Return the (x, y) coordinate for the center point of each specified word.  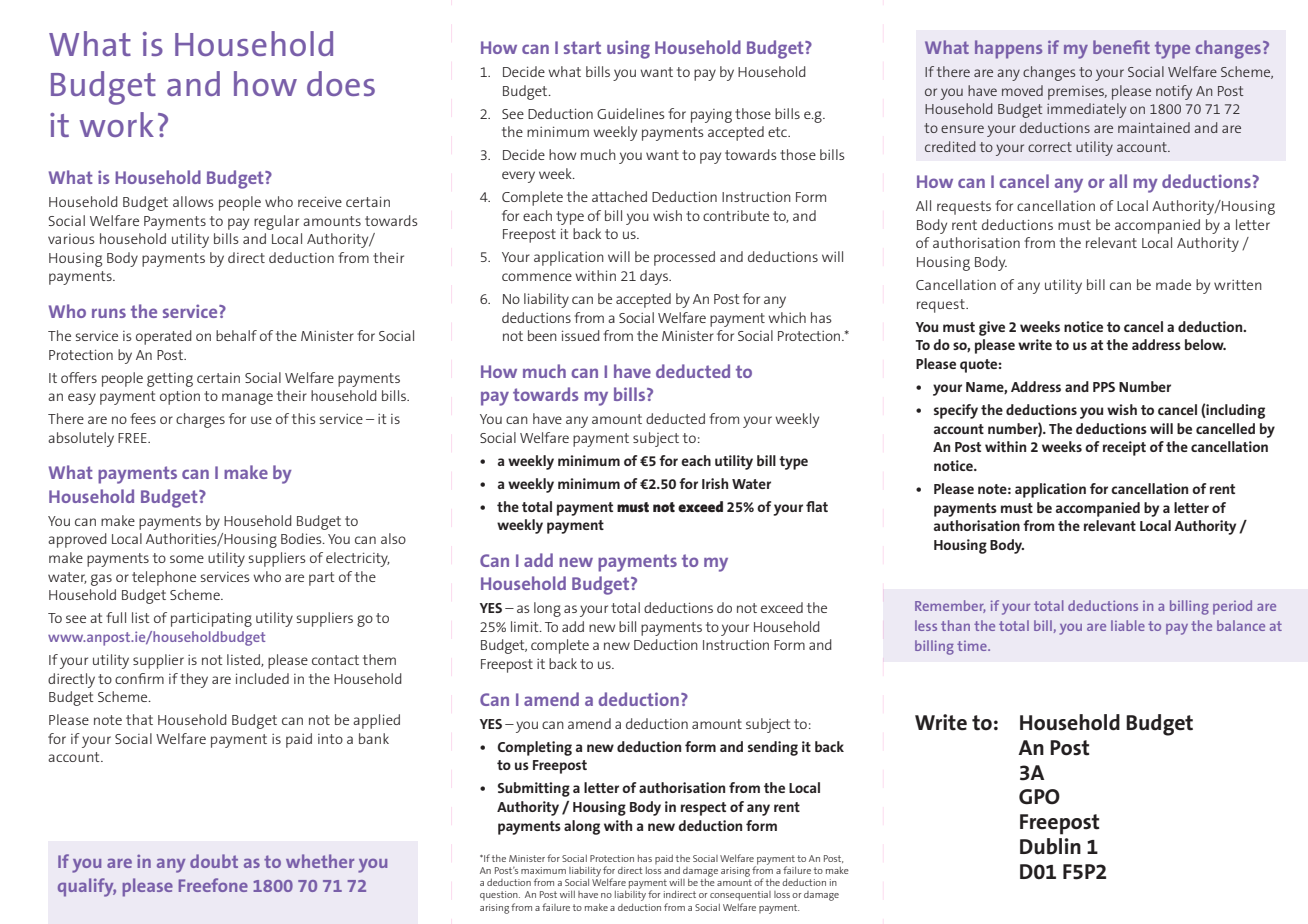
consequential (740, 896)
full (116, 617)
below (1205, 344)
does (341, 83)
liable (1128, 625)
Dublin (1050, 846)
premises (1077, 93)
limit (526, 626)
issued (581, 335)
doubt (214, 861)
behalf (236, 335)
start (582, 47)
